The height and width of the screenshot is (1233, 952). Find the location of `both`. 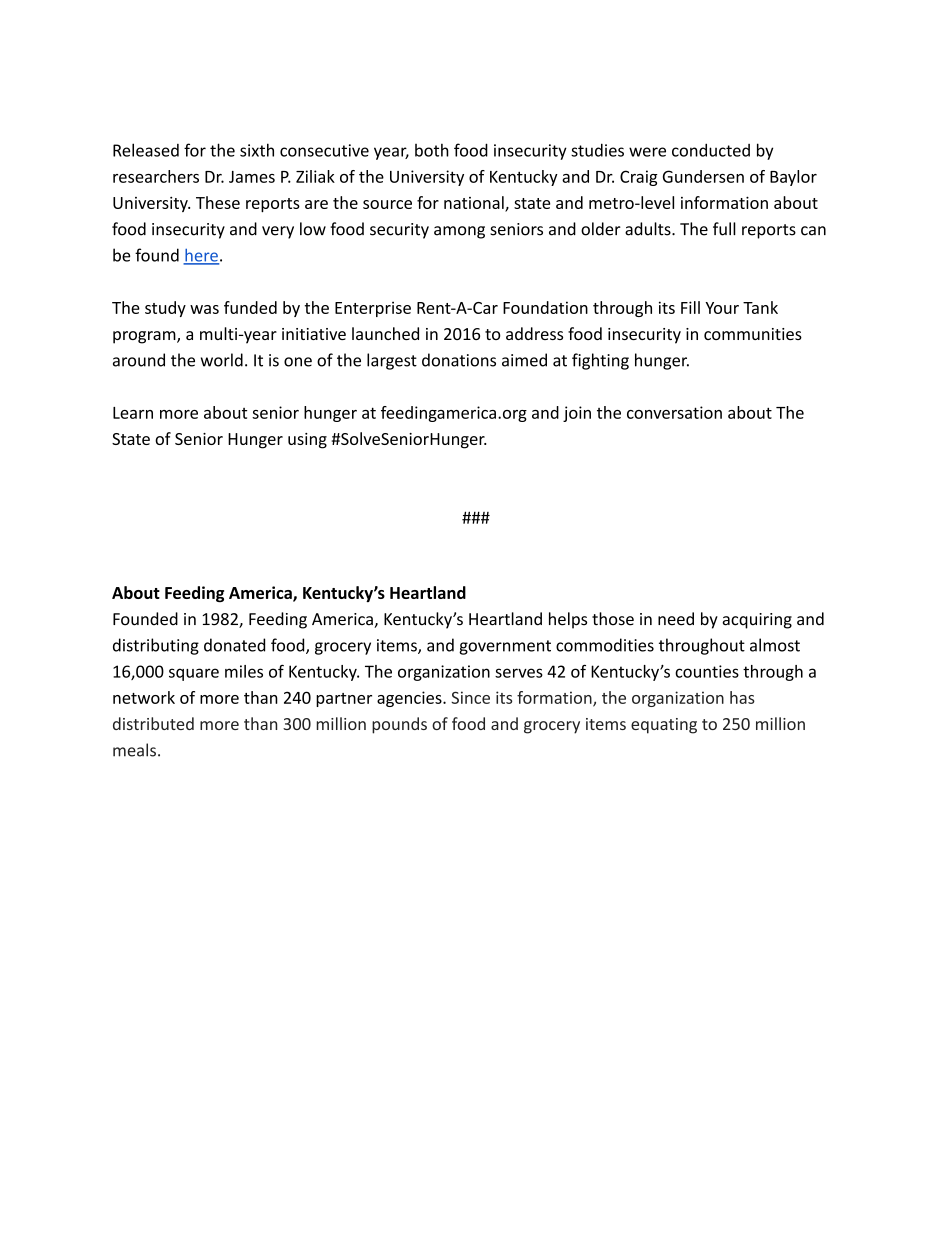

both is located at coordinates (432, 150).
